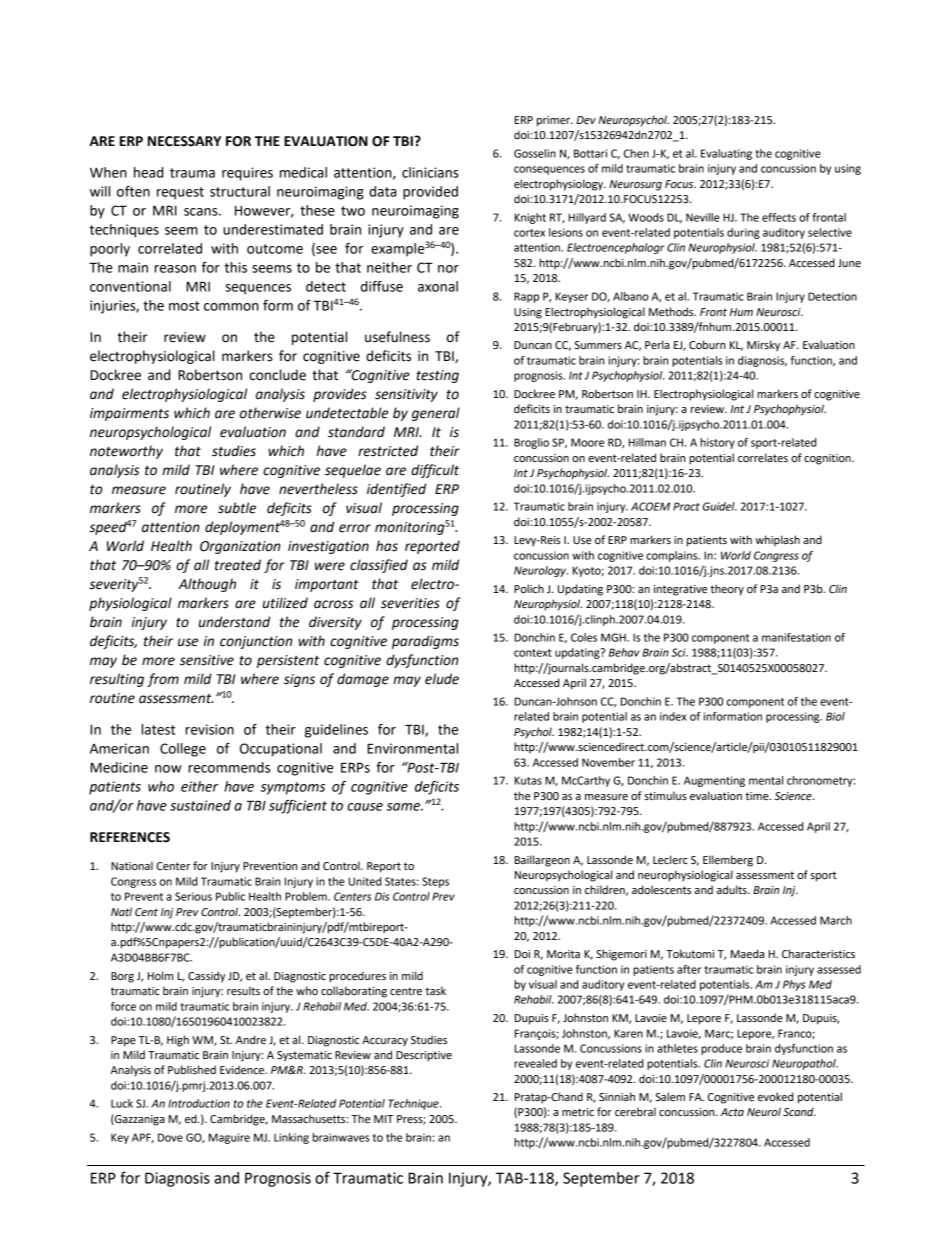 The width and height of the screenshot is (952, 1233). I want to click on revealed, so click(535, 1063).
